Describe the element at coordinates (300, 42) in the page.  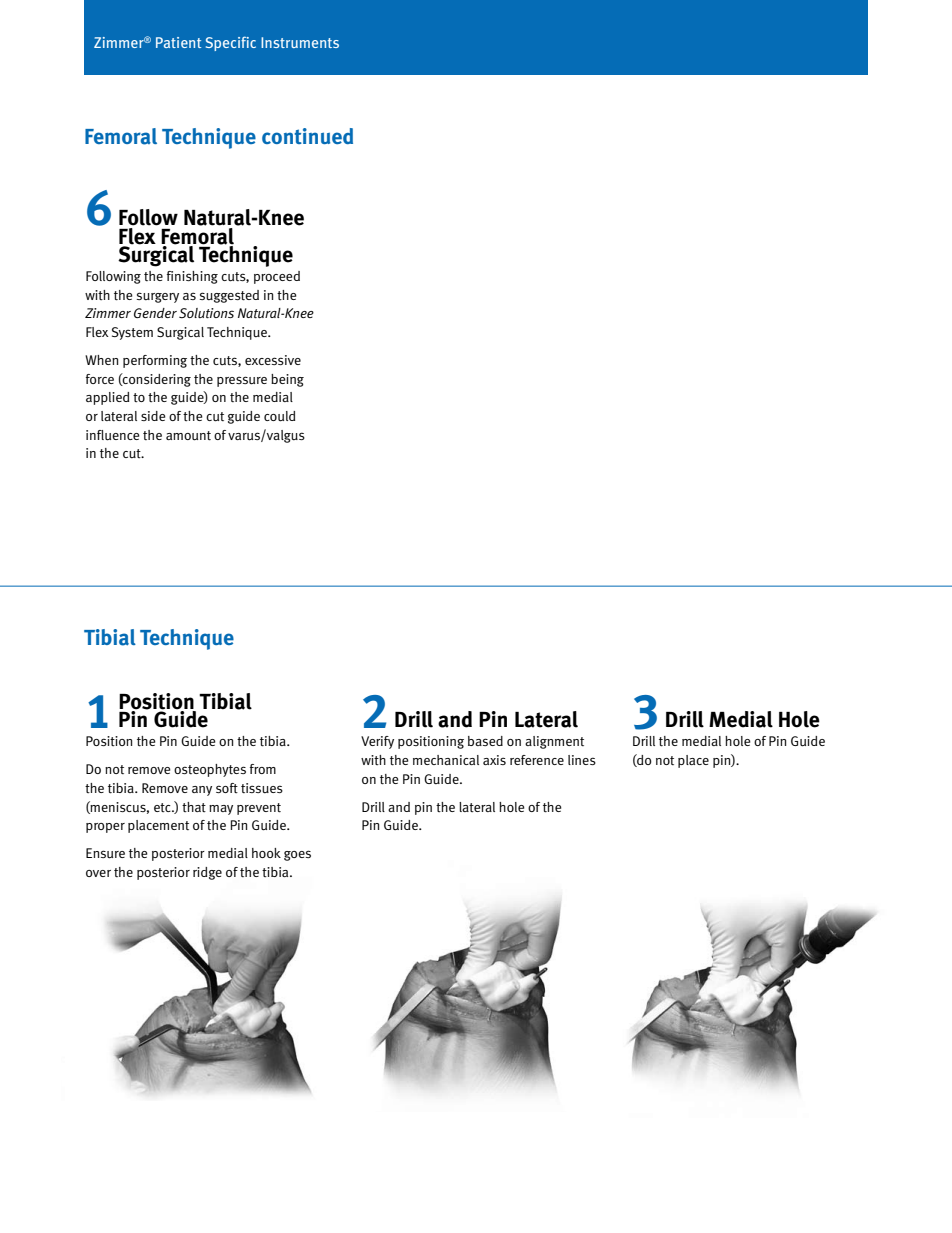
I see `Instruments` at that location.
